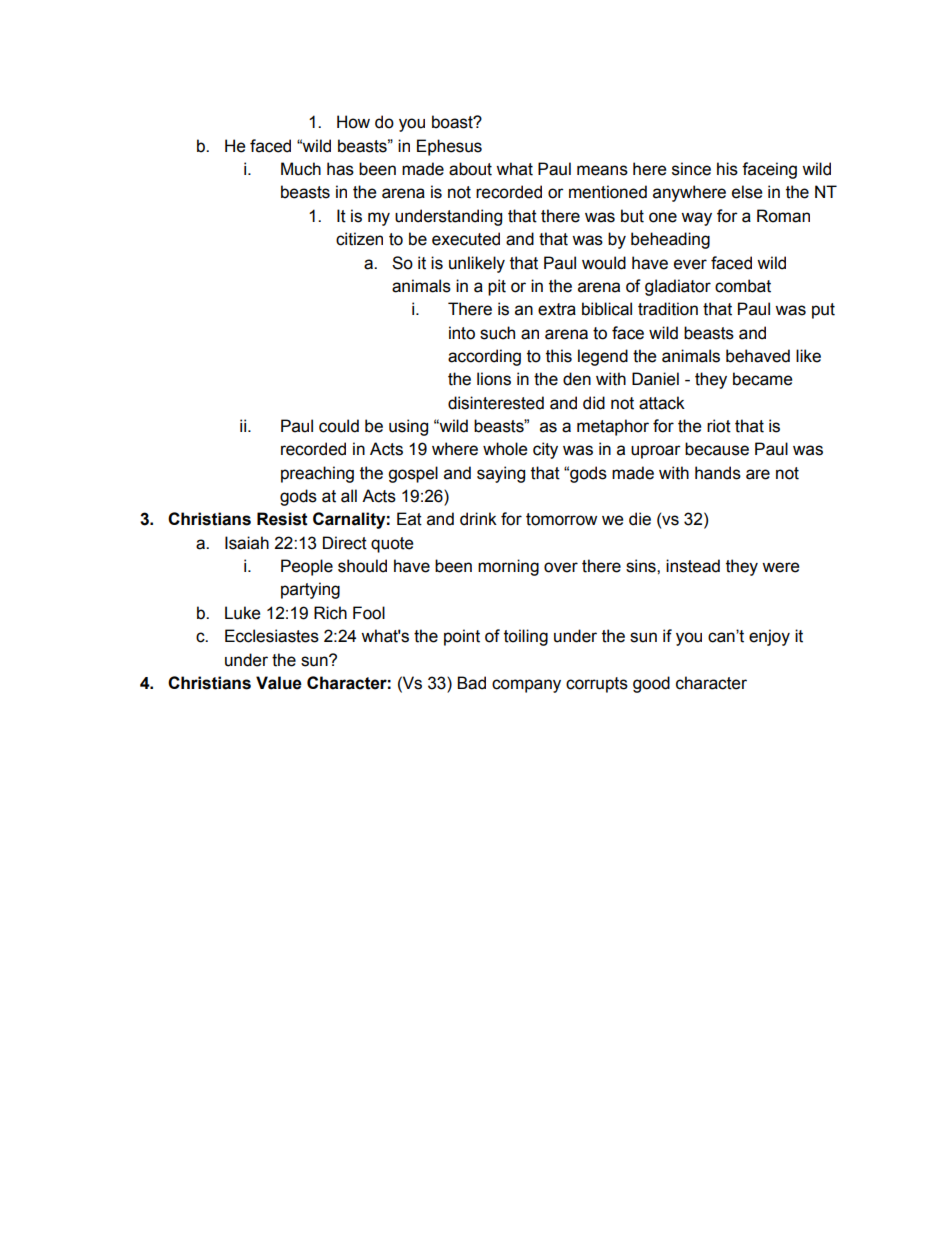  I want to click on Direct, so click(345, 543).
